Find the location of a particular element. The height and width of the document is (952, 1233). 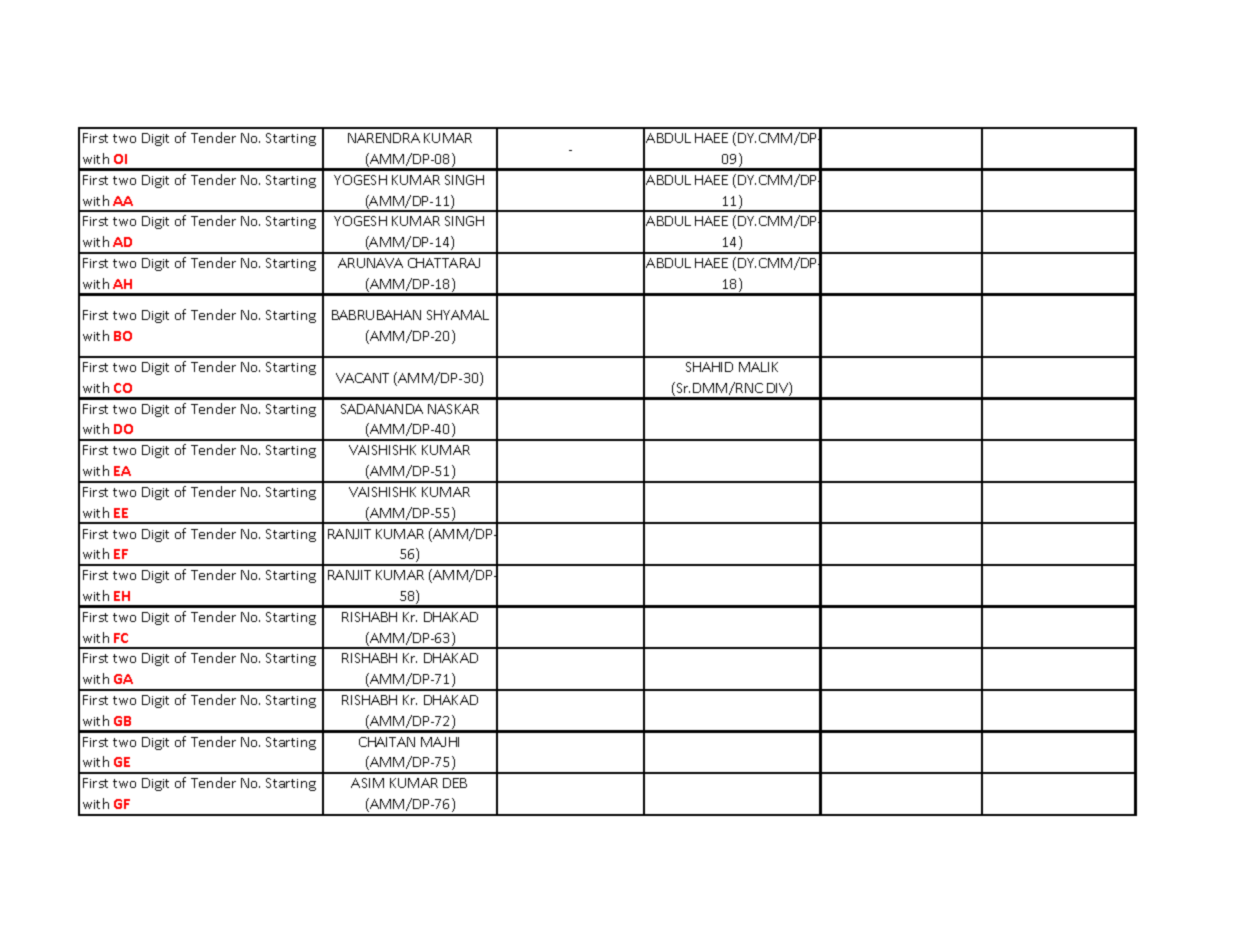

NASKAR is located at coordinates (453, 409).
